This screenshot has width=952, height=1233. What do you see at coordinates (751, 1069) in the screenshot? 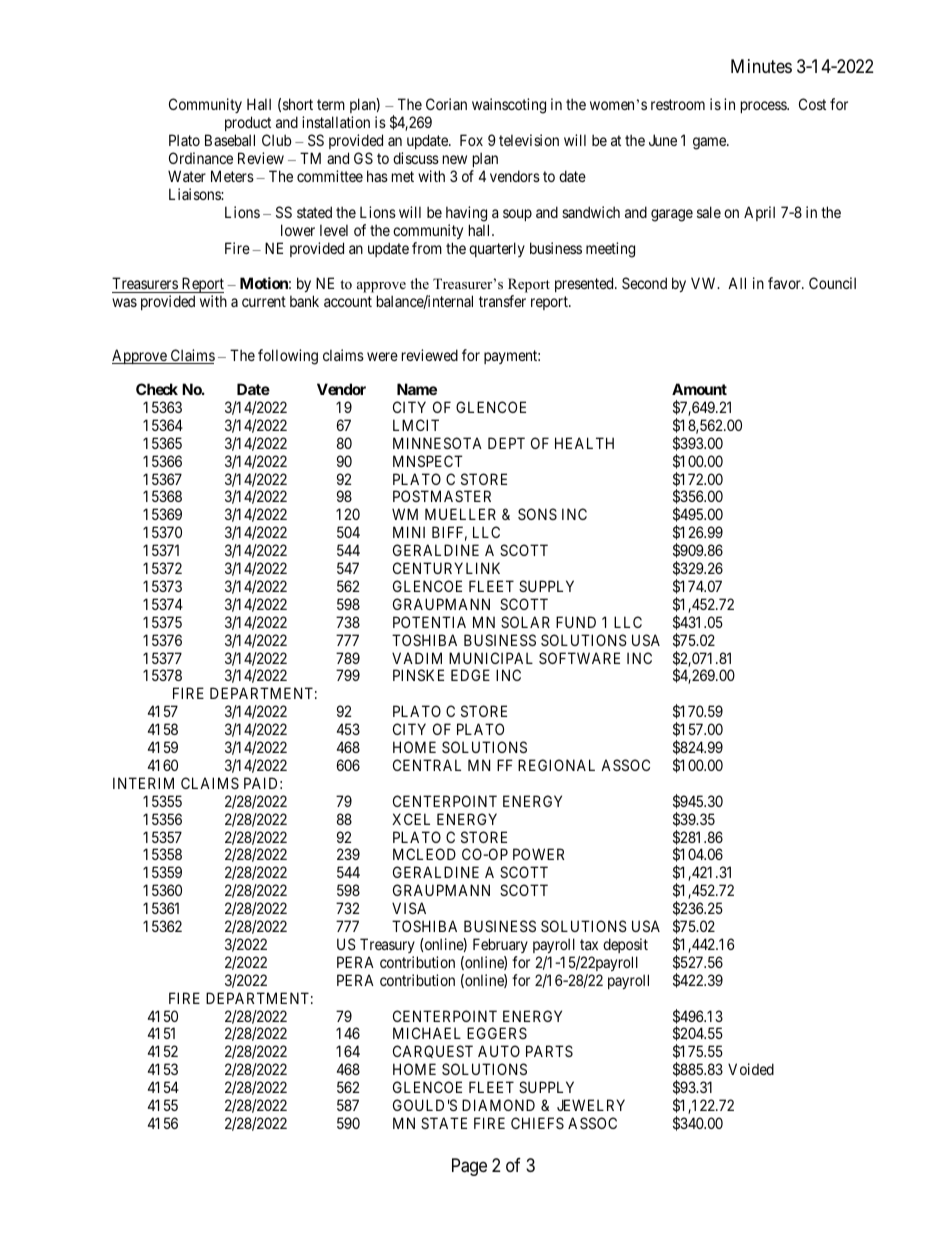
I see `Voided` at bounding box center [751, 1069].
